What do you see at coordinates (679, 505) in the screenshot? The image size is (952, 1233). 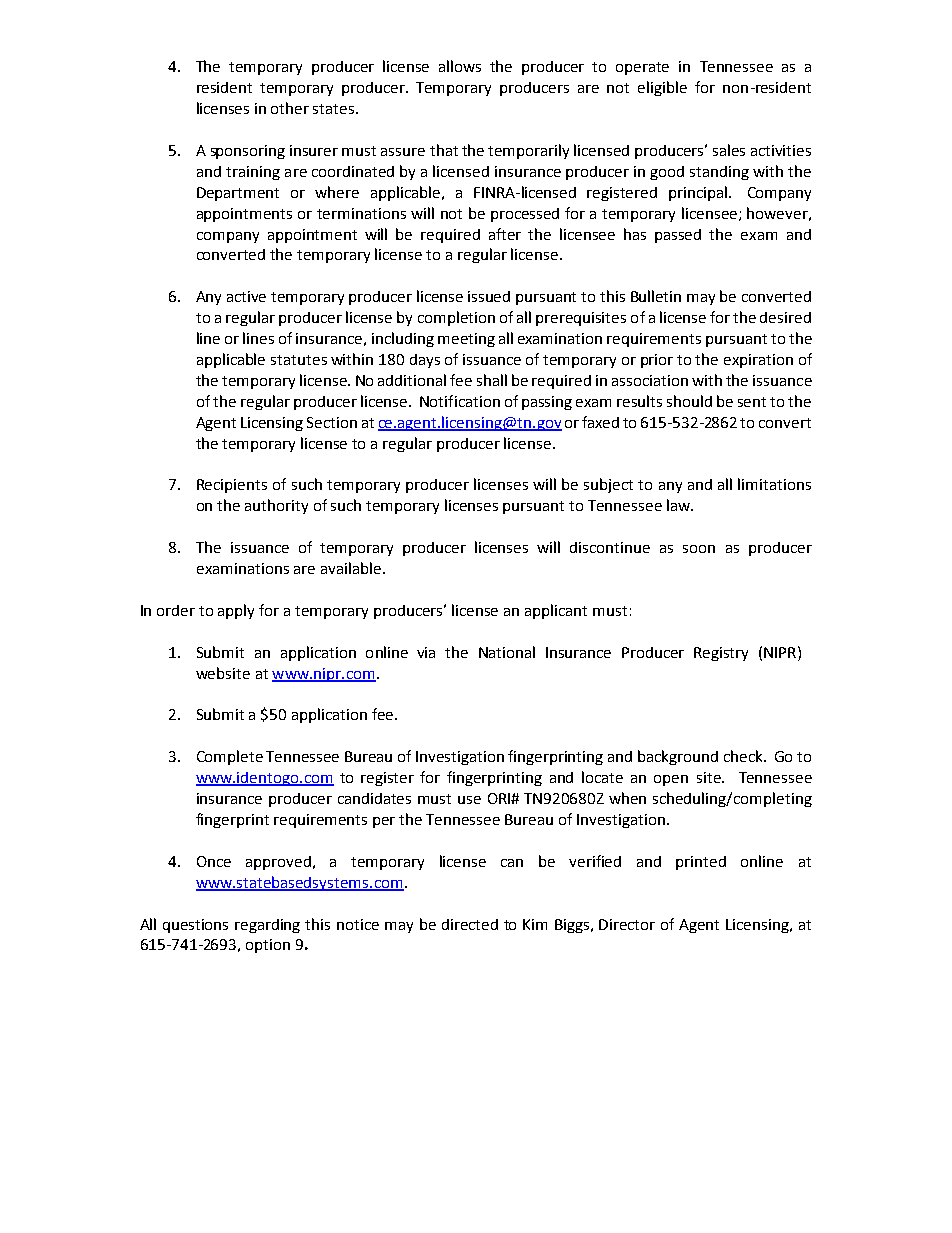 I see `law` at bounding box center [679, 505].
